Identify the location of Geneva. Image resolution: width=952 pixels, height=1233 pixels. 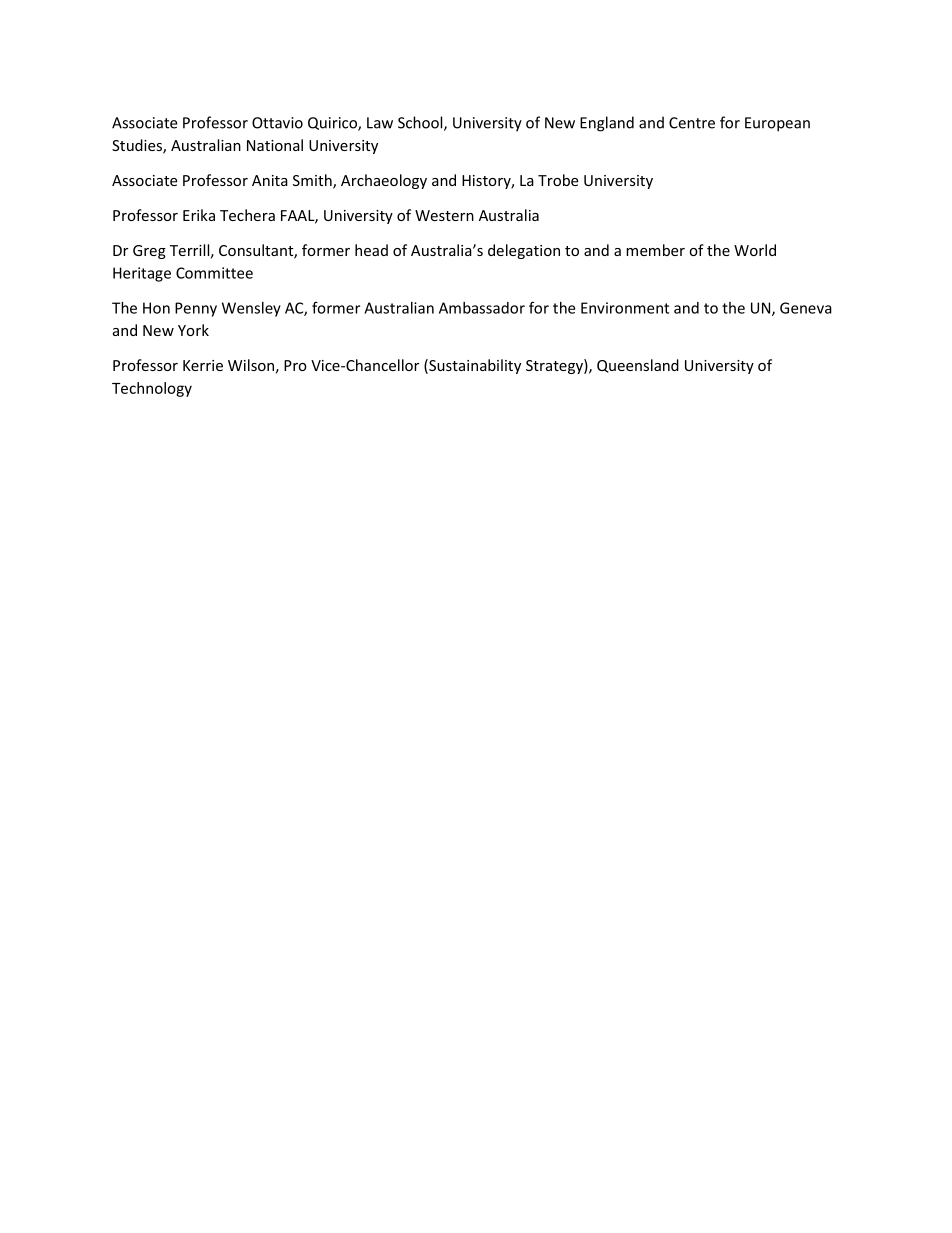
(806, 308).
